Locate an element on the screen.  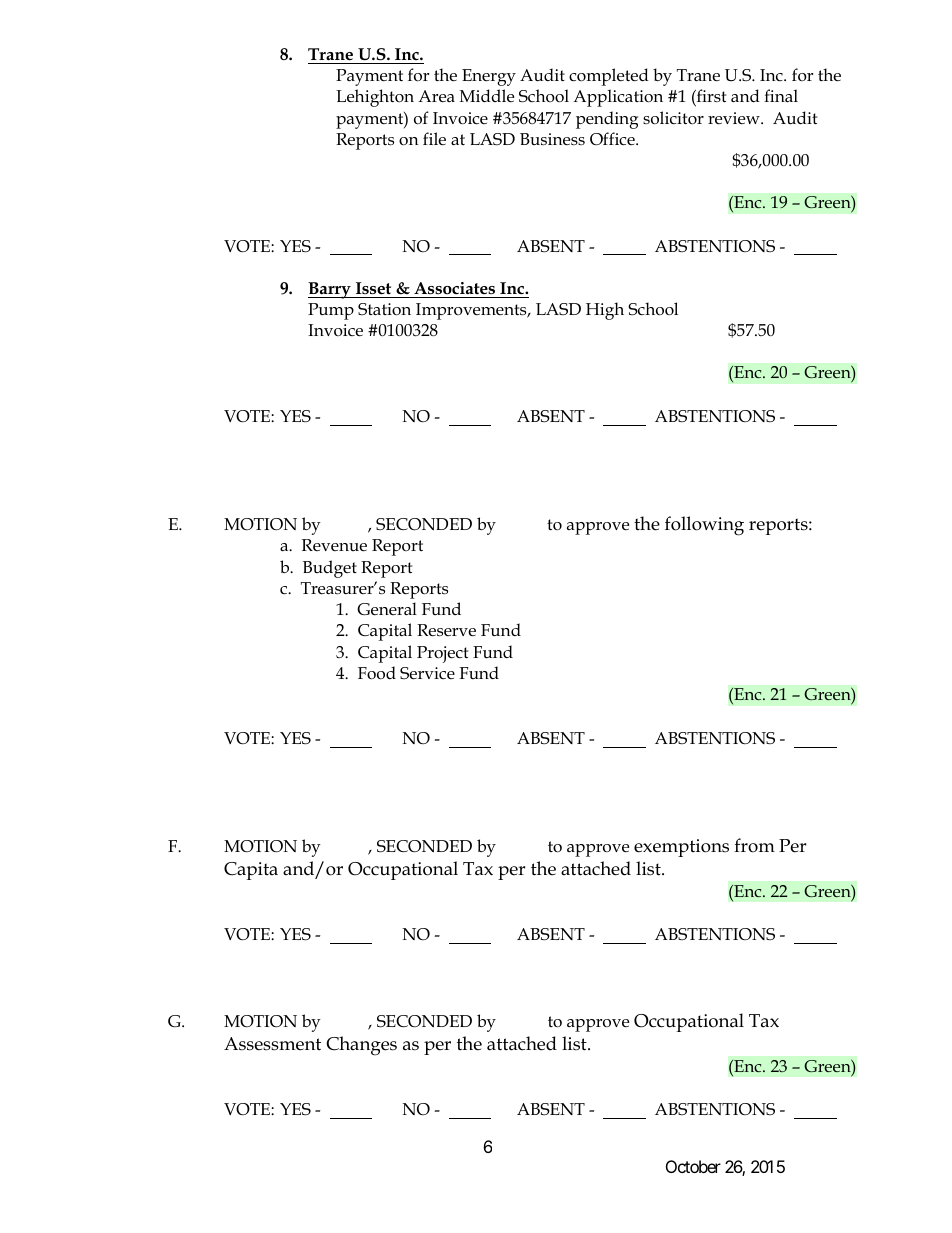
review is located at coordinates (735, 118).
